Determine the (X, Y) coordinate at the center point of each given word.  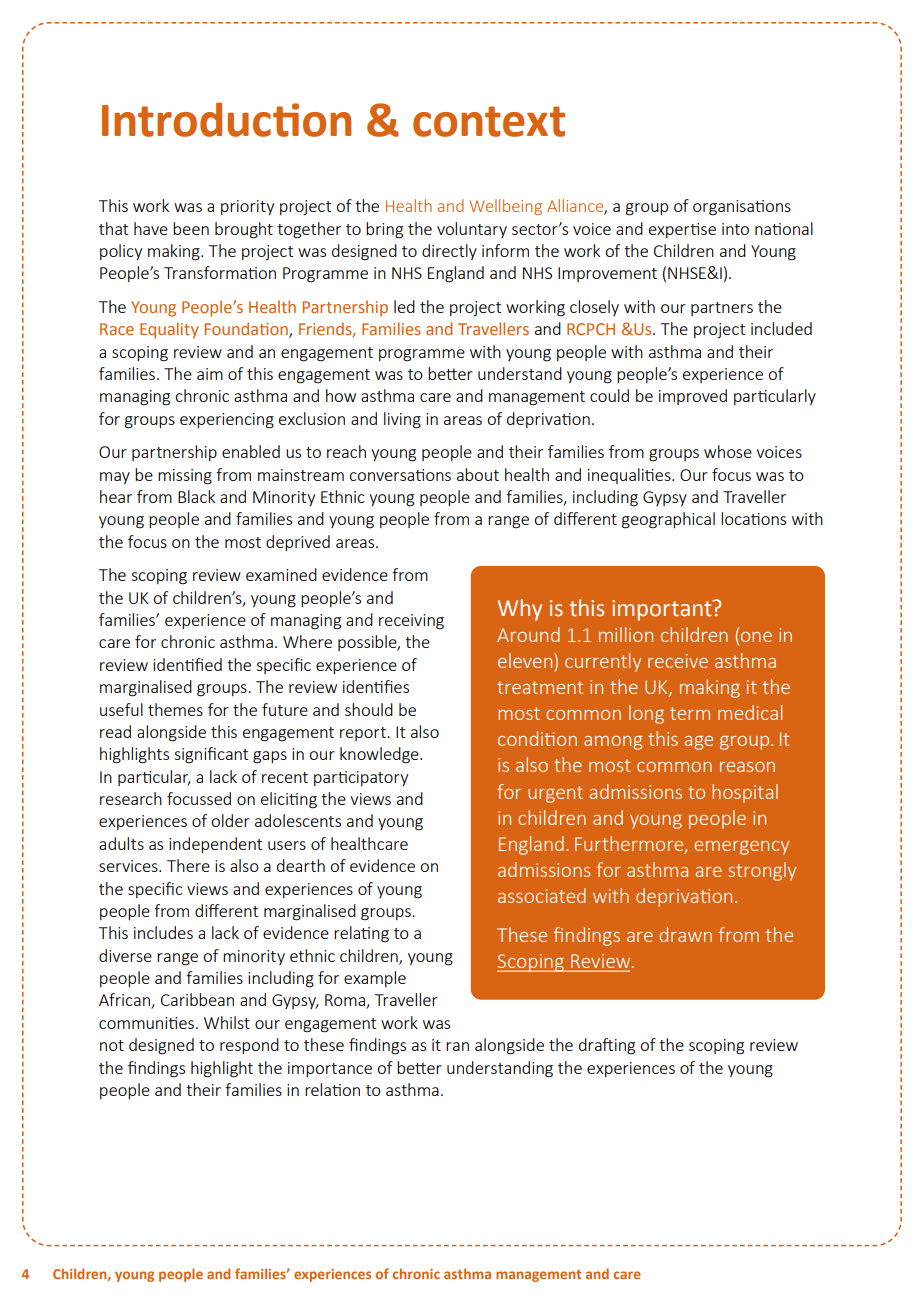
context (489, 121)
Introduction (226, 119)
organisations (742, 208)
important (663, 610)
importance (330, 1069)
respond (249, 1046)
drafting (607, 1046)
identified (187, 664)
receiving (411, 622)
